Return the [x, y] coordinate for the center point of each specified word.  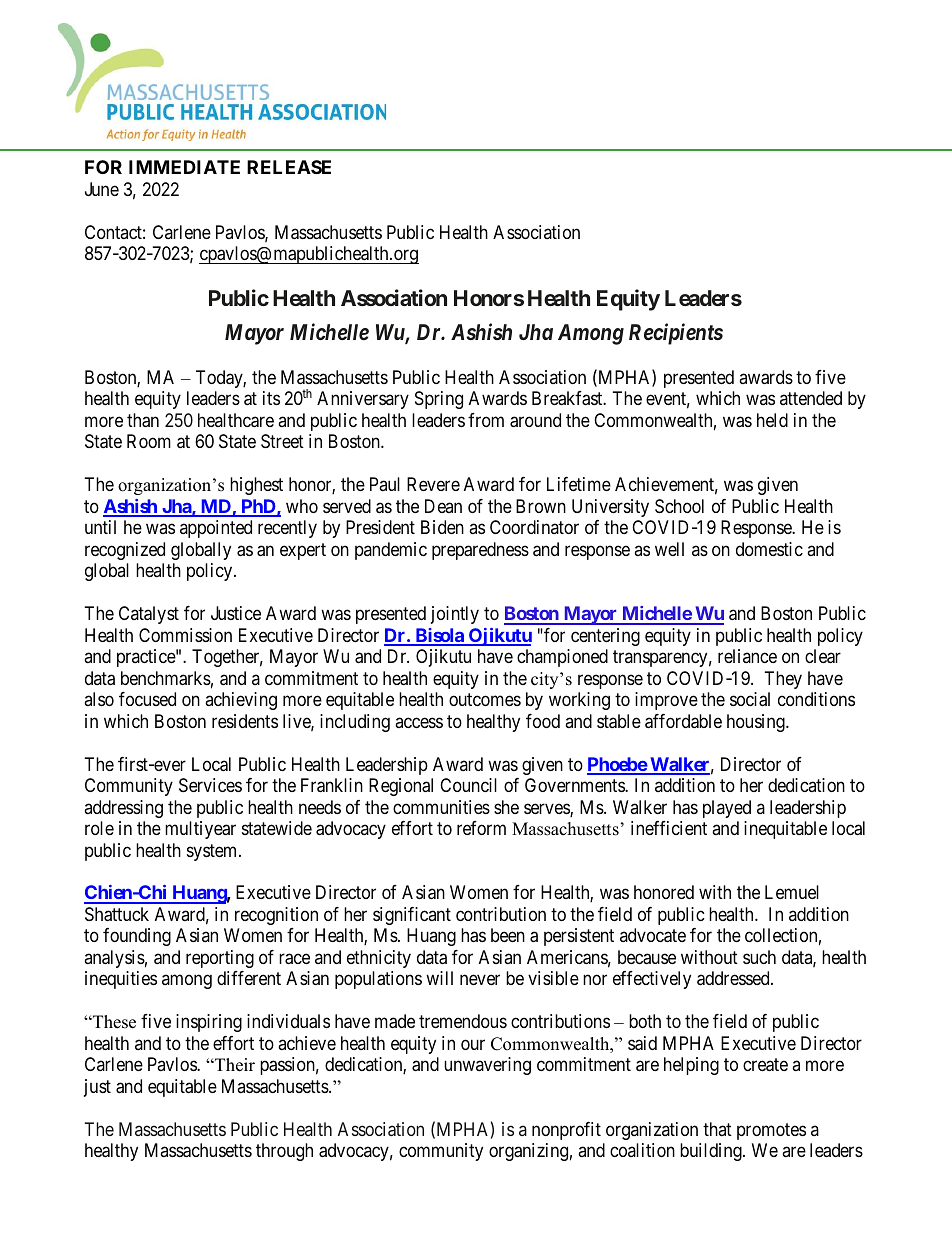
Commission [185, 635]
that [717, 1129]
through [284, 1152]
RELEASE [289, 167]
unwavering [487, 1066]
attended [811, 398]
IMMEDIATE [184, 167]
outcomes [485, 699]
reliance [747, 656]
